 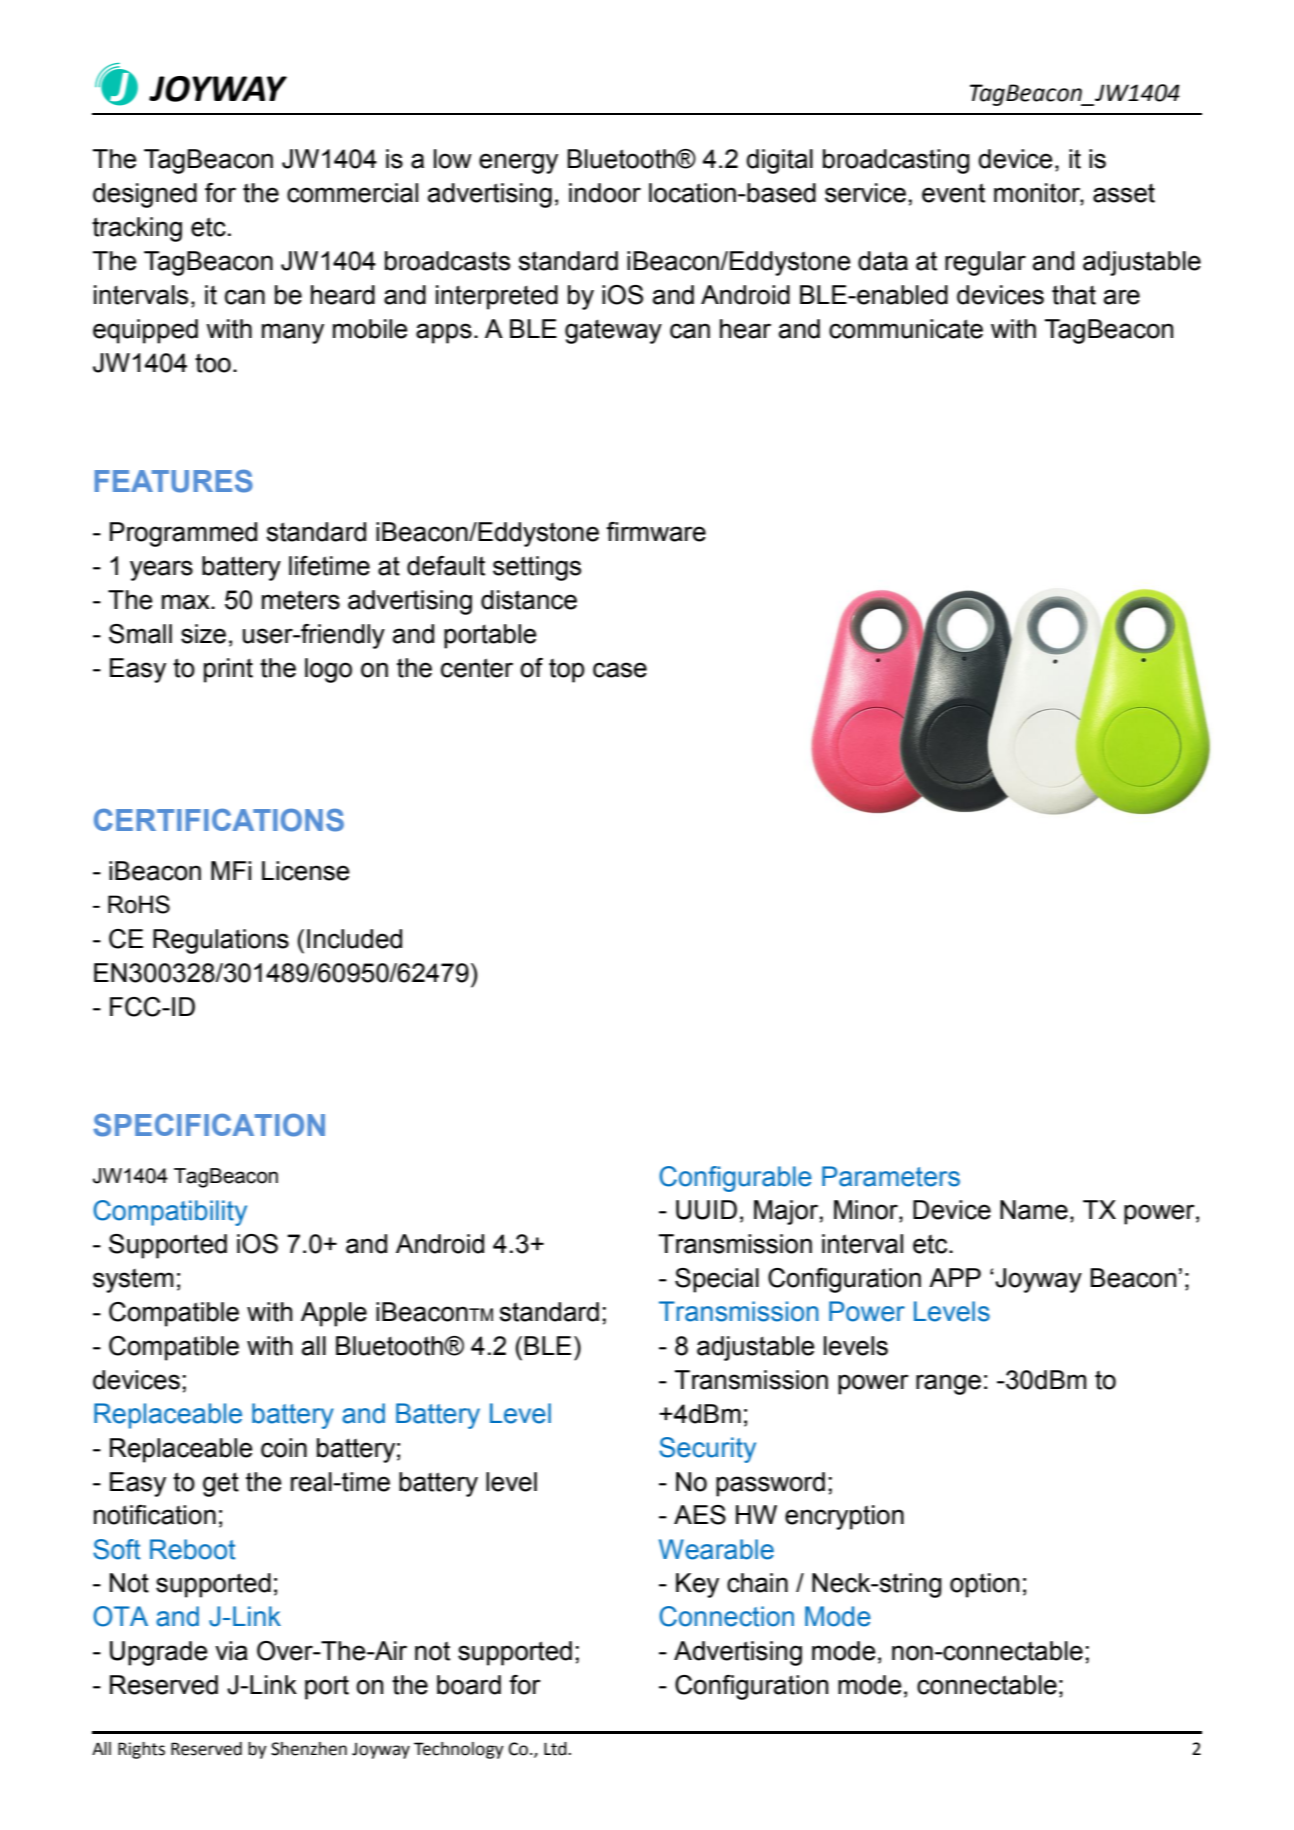 I want to click on option, so click(x=984, y=1585).
